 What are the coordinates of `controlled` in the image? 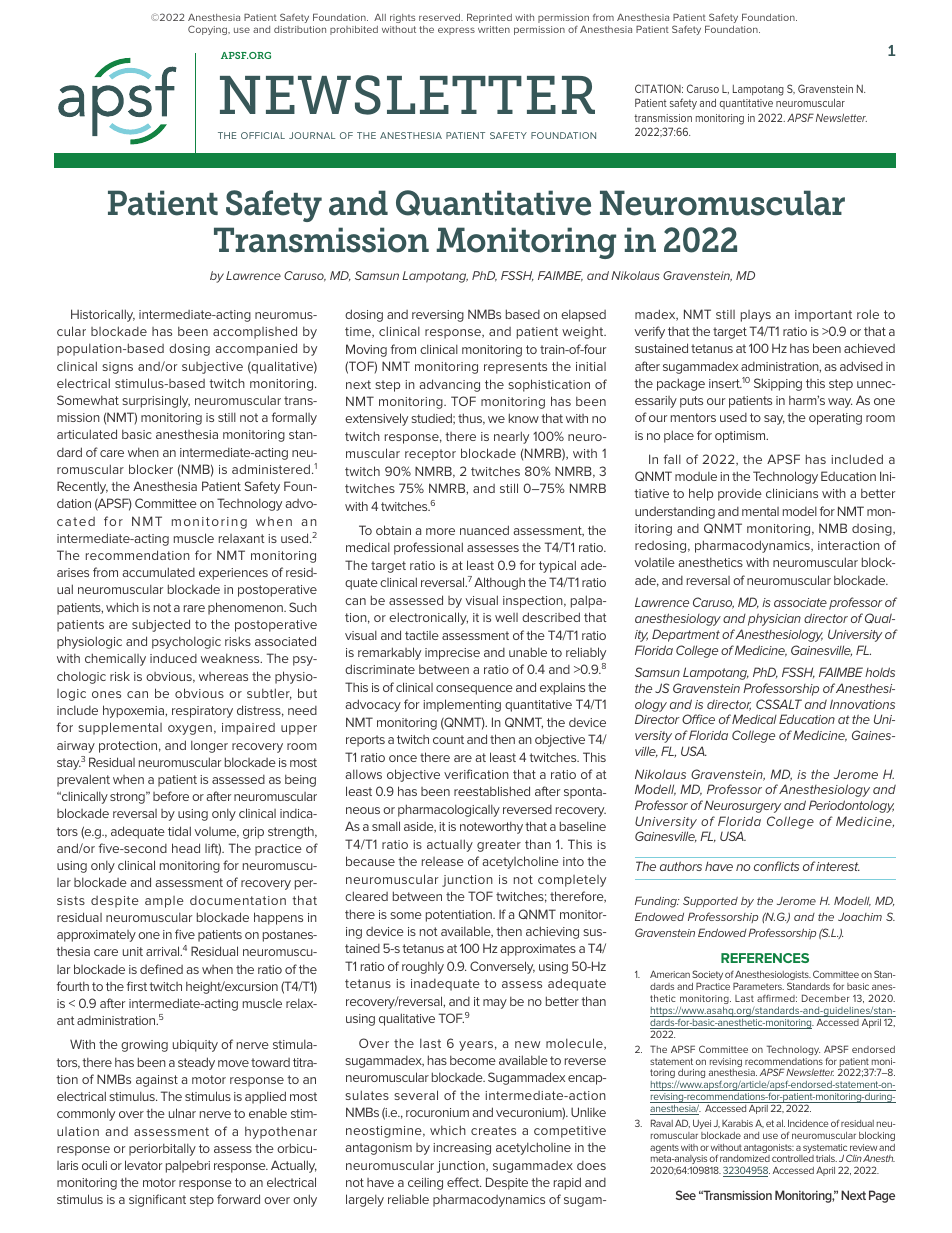 It's located at (793, 1158).
